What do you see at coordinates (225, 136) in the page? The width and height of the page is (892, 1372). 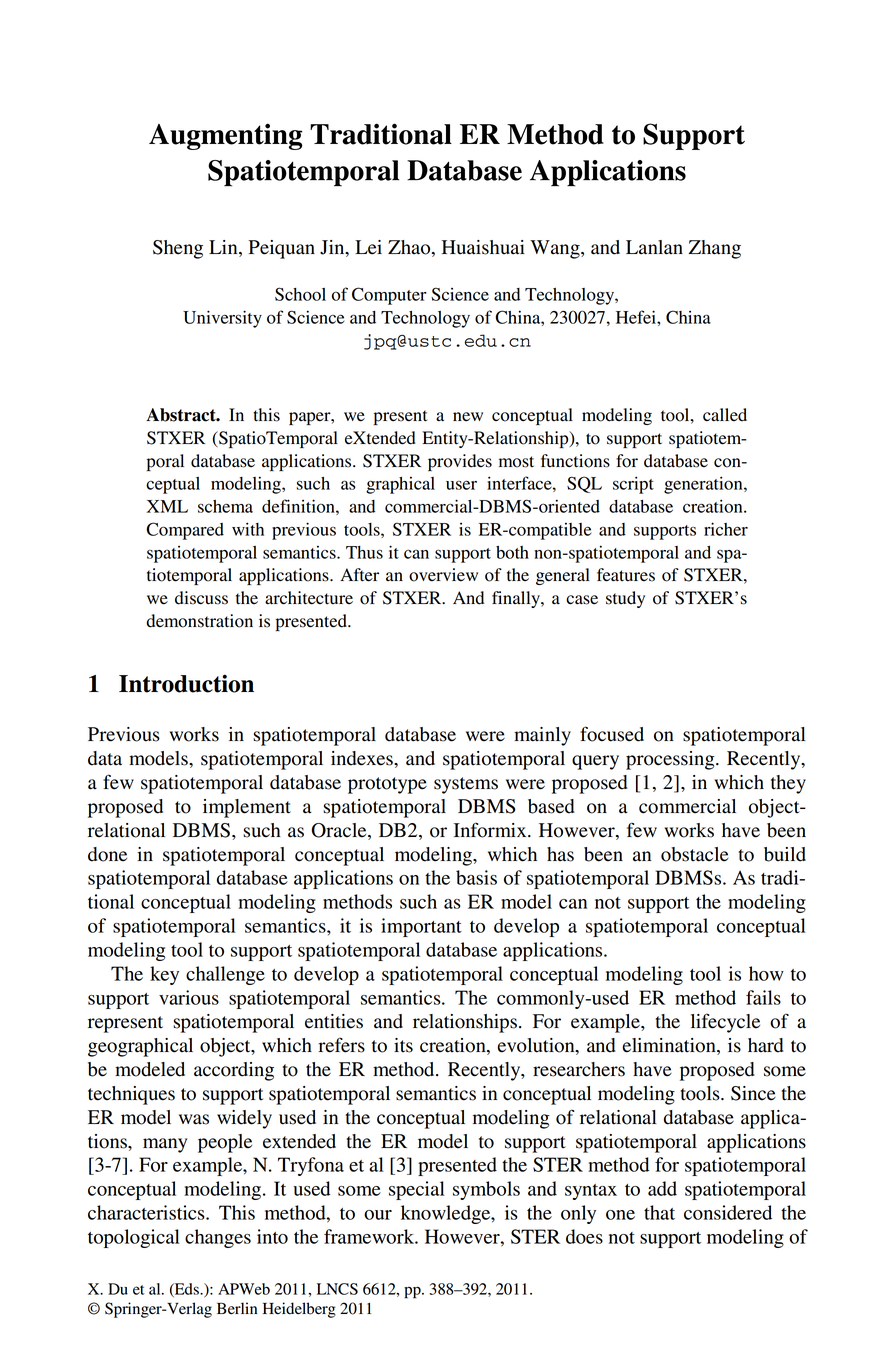 I see `Augmenting` at bounding box center [225, 136].
